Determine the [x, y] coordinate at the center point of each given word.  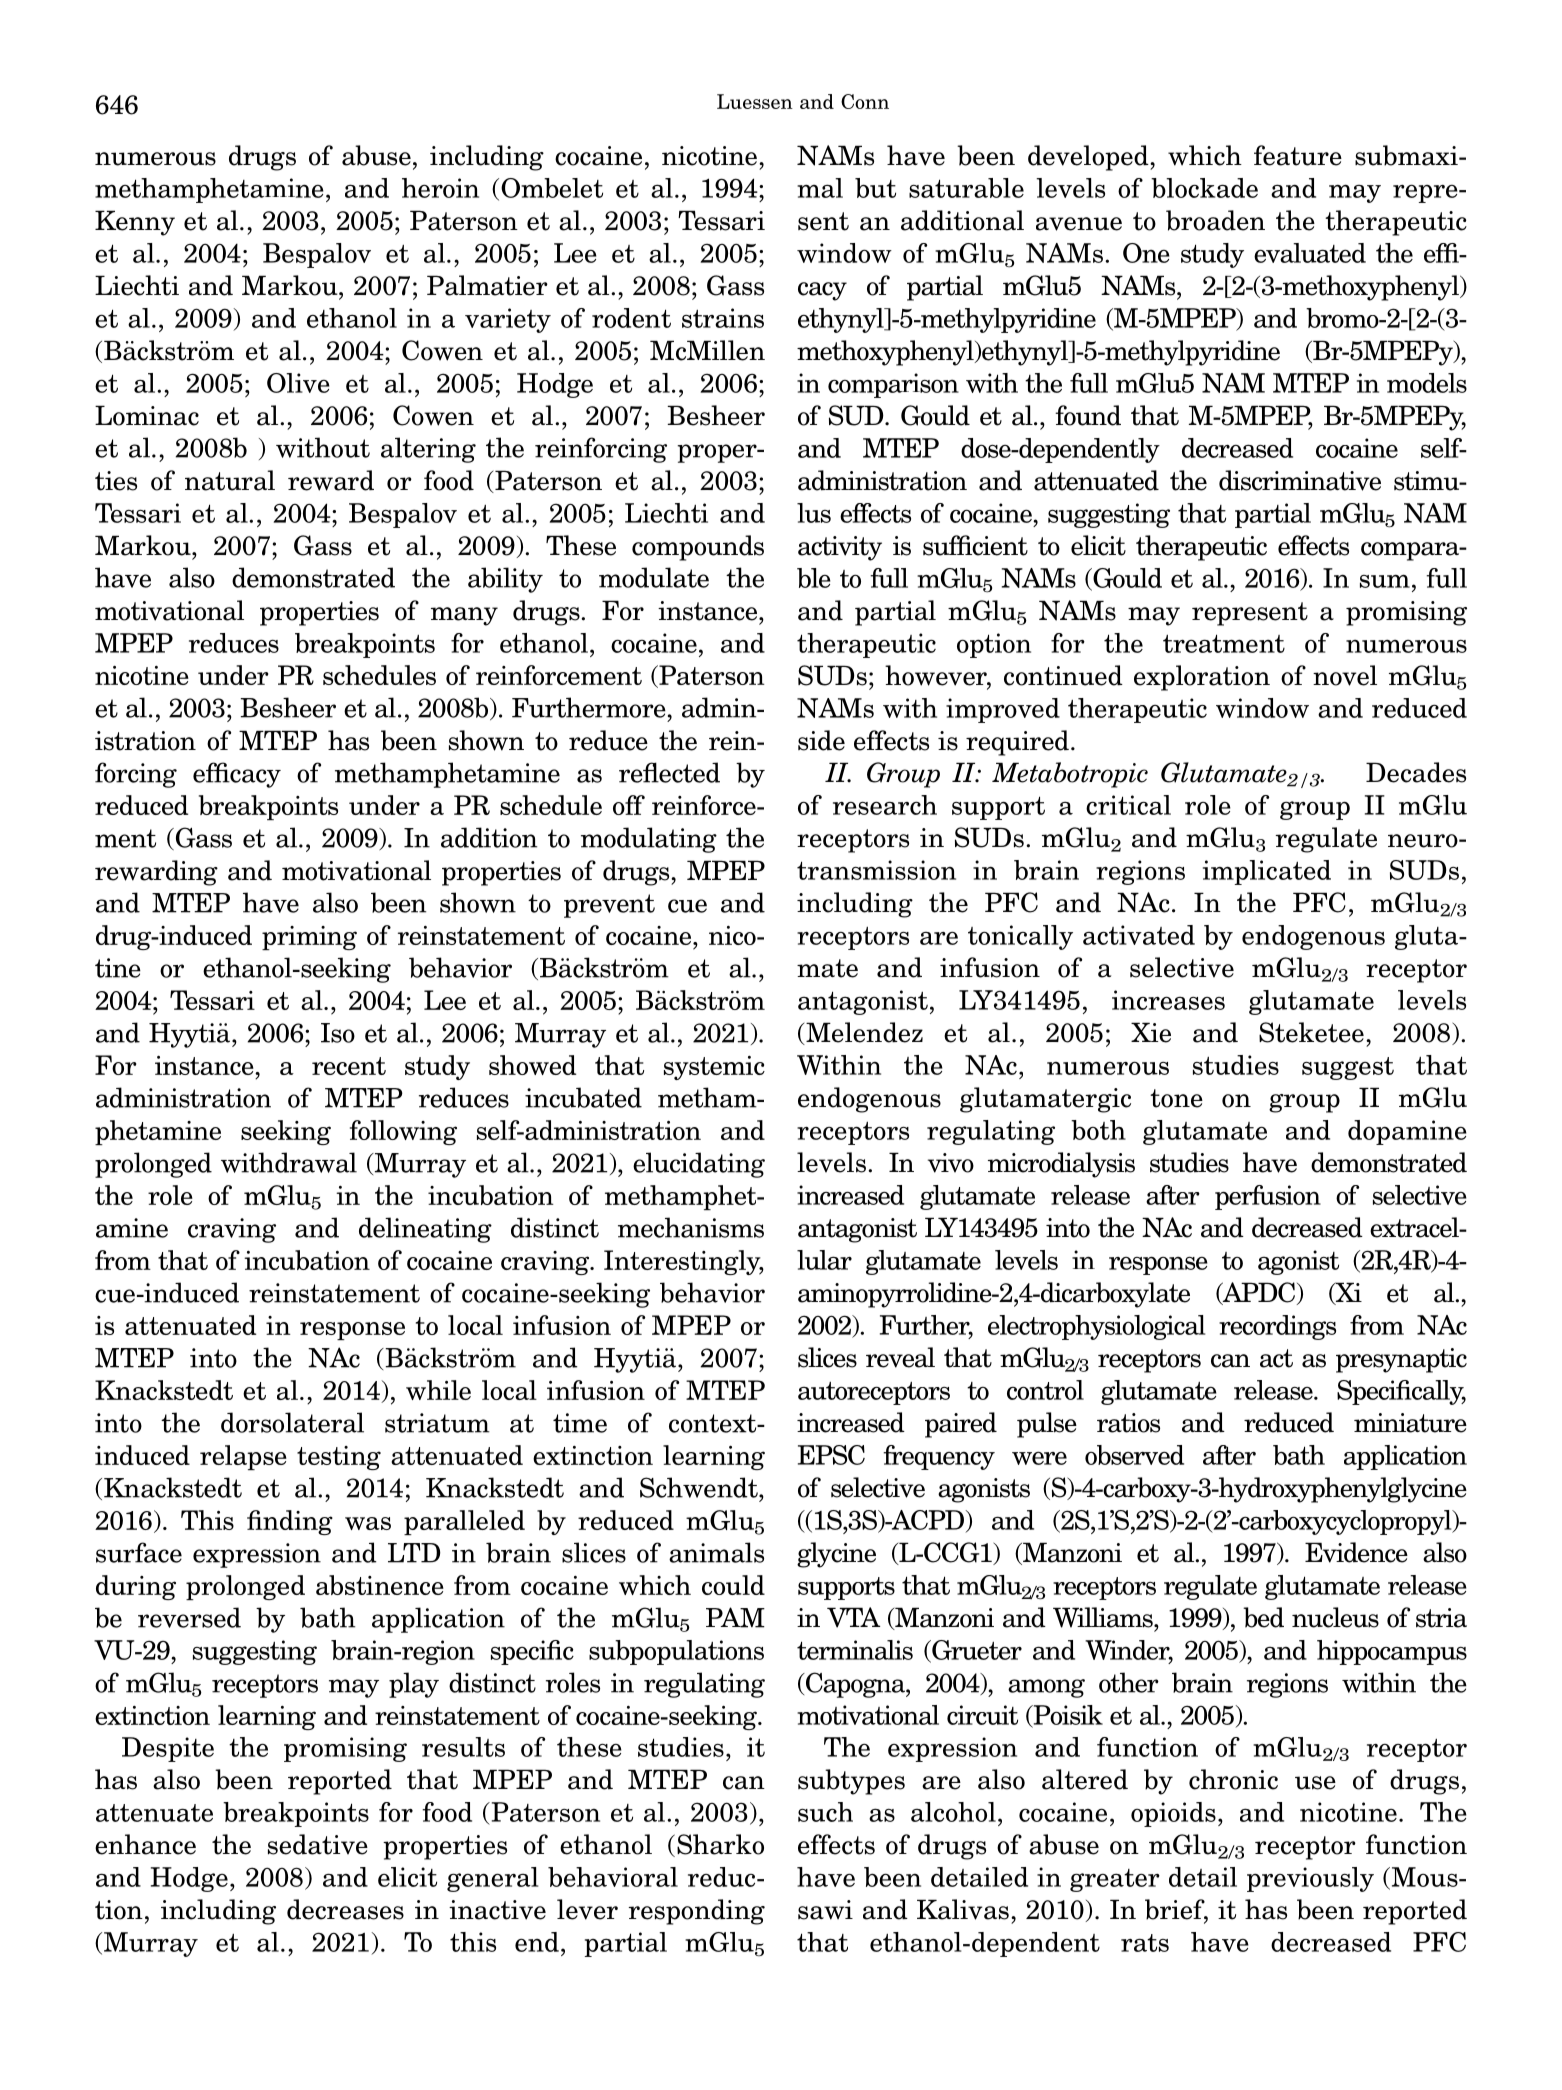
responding [697, 1912]
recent [349, 1066]
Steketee [1311, 1032]
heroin [440, 188]
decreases [345, 1909]
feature [1298, 155]
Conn [865, 101]
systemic [714, 1068]
